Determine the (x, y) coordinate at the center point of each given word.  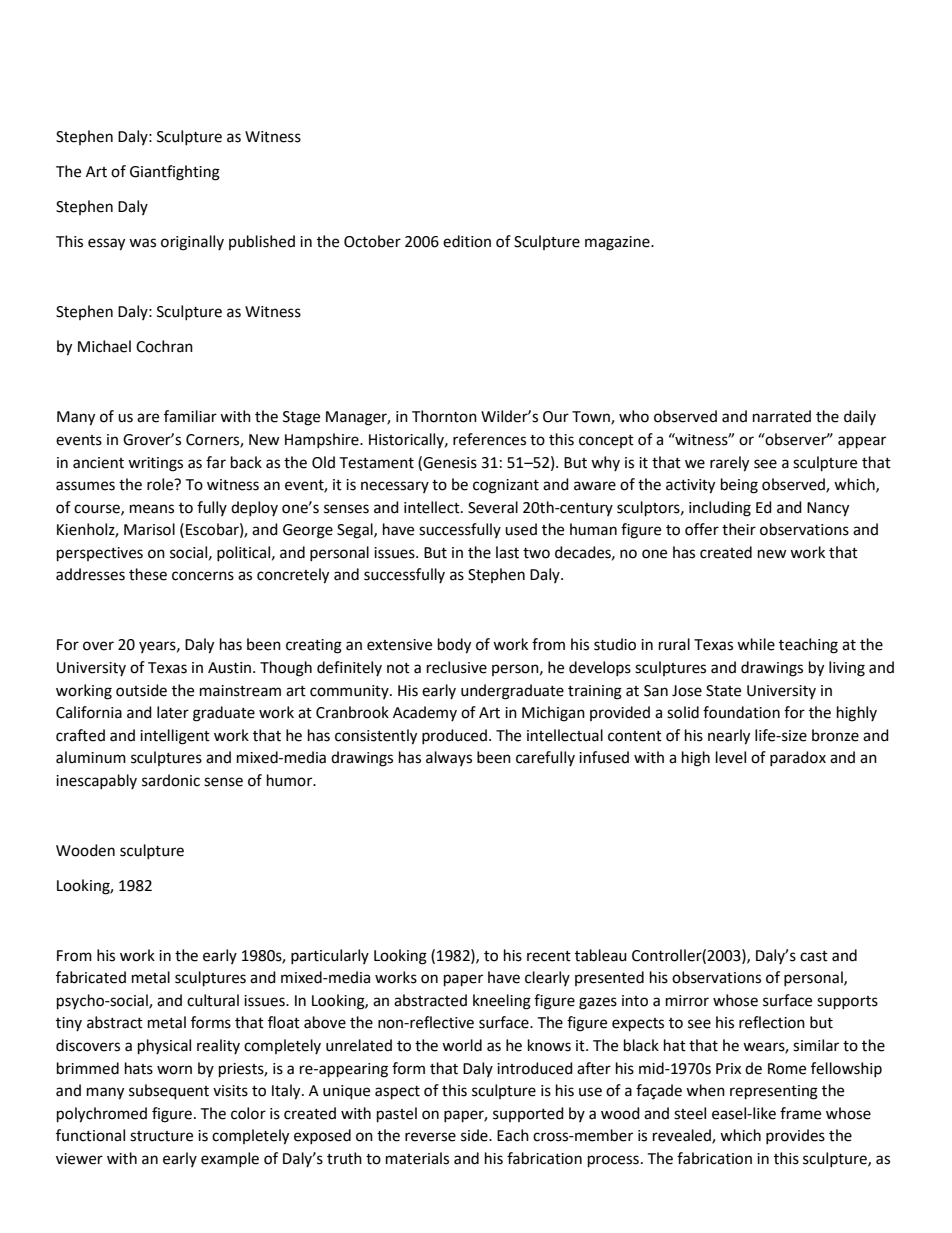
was (142, 243)
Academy (425, 713)
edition (467, 241)
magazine (618, 243)
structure (161, 1136)
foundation (741, 712)
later (173, 712)
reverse (430, 1137)
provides (795, 1136)
